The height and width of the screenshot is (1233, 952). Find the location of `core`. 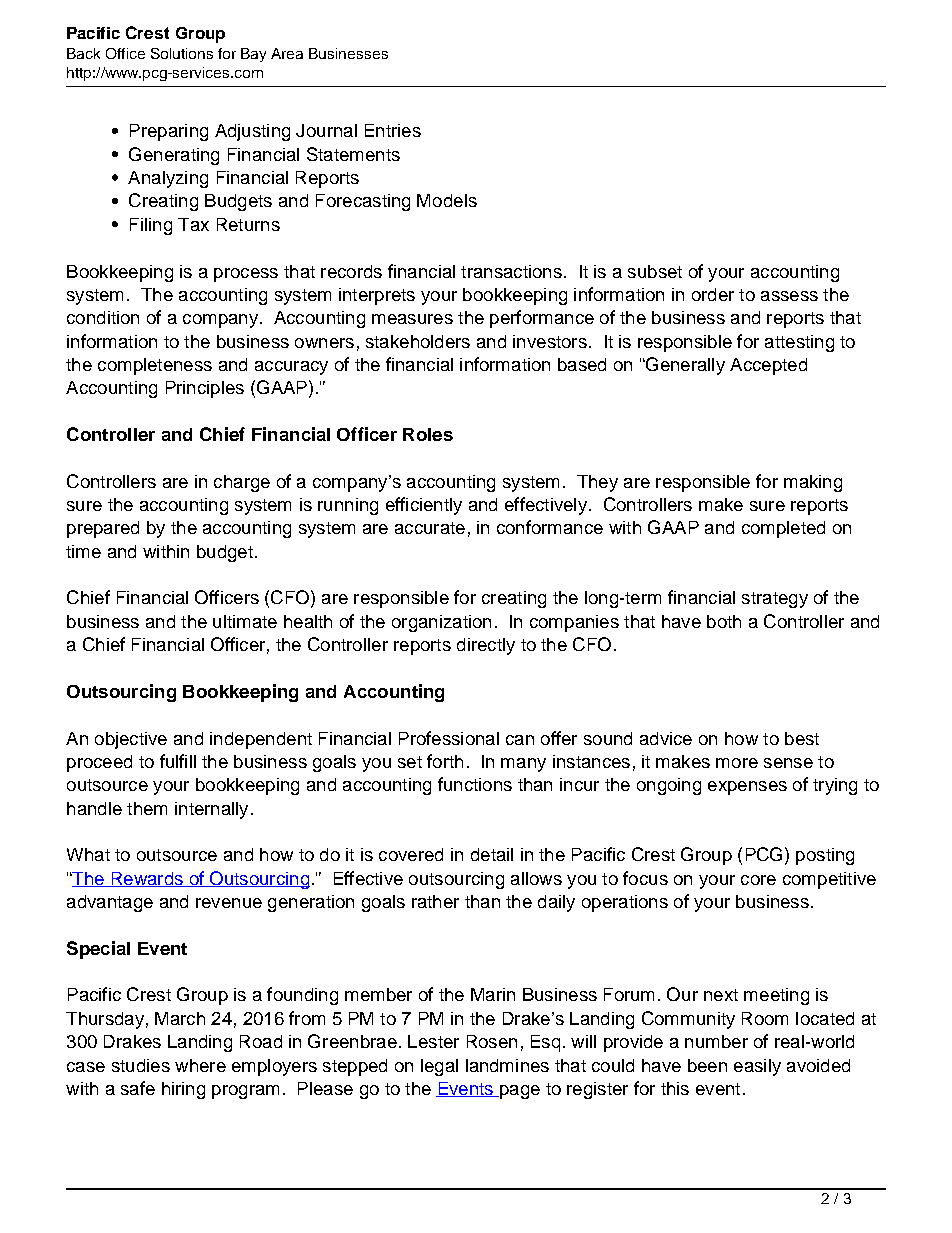

core is located at coordinates (758, 880).
